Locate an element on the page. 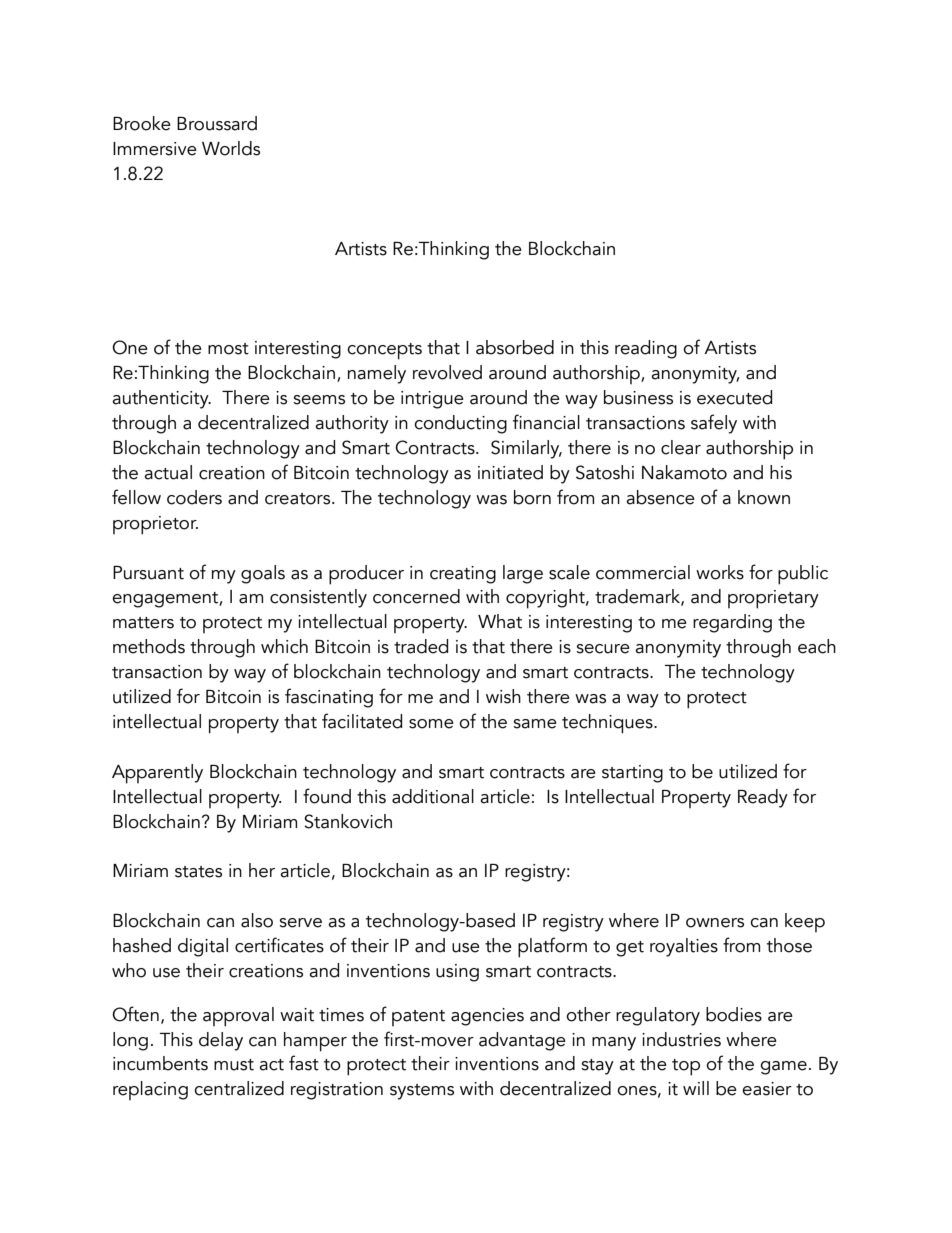  must is located at coordinates (234, 1065).
